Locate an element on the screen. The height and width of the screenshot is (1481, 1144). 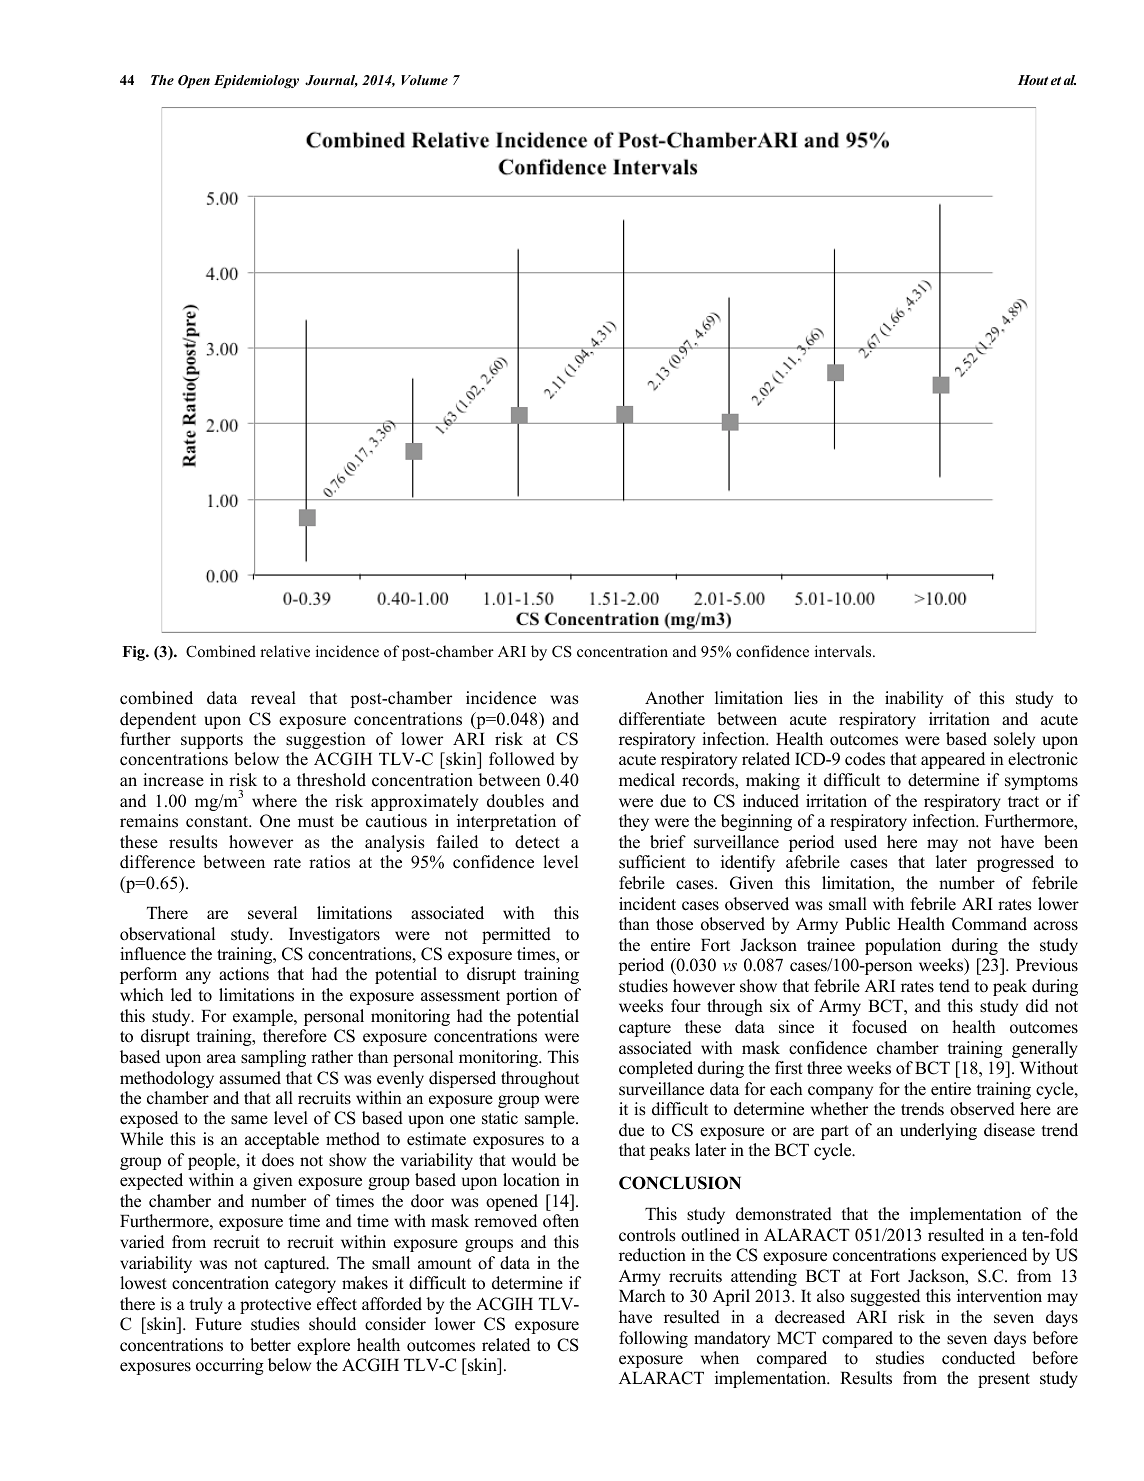
Fig is located at coordinates (134, 653).
